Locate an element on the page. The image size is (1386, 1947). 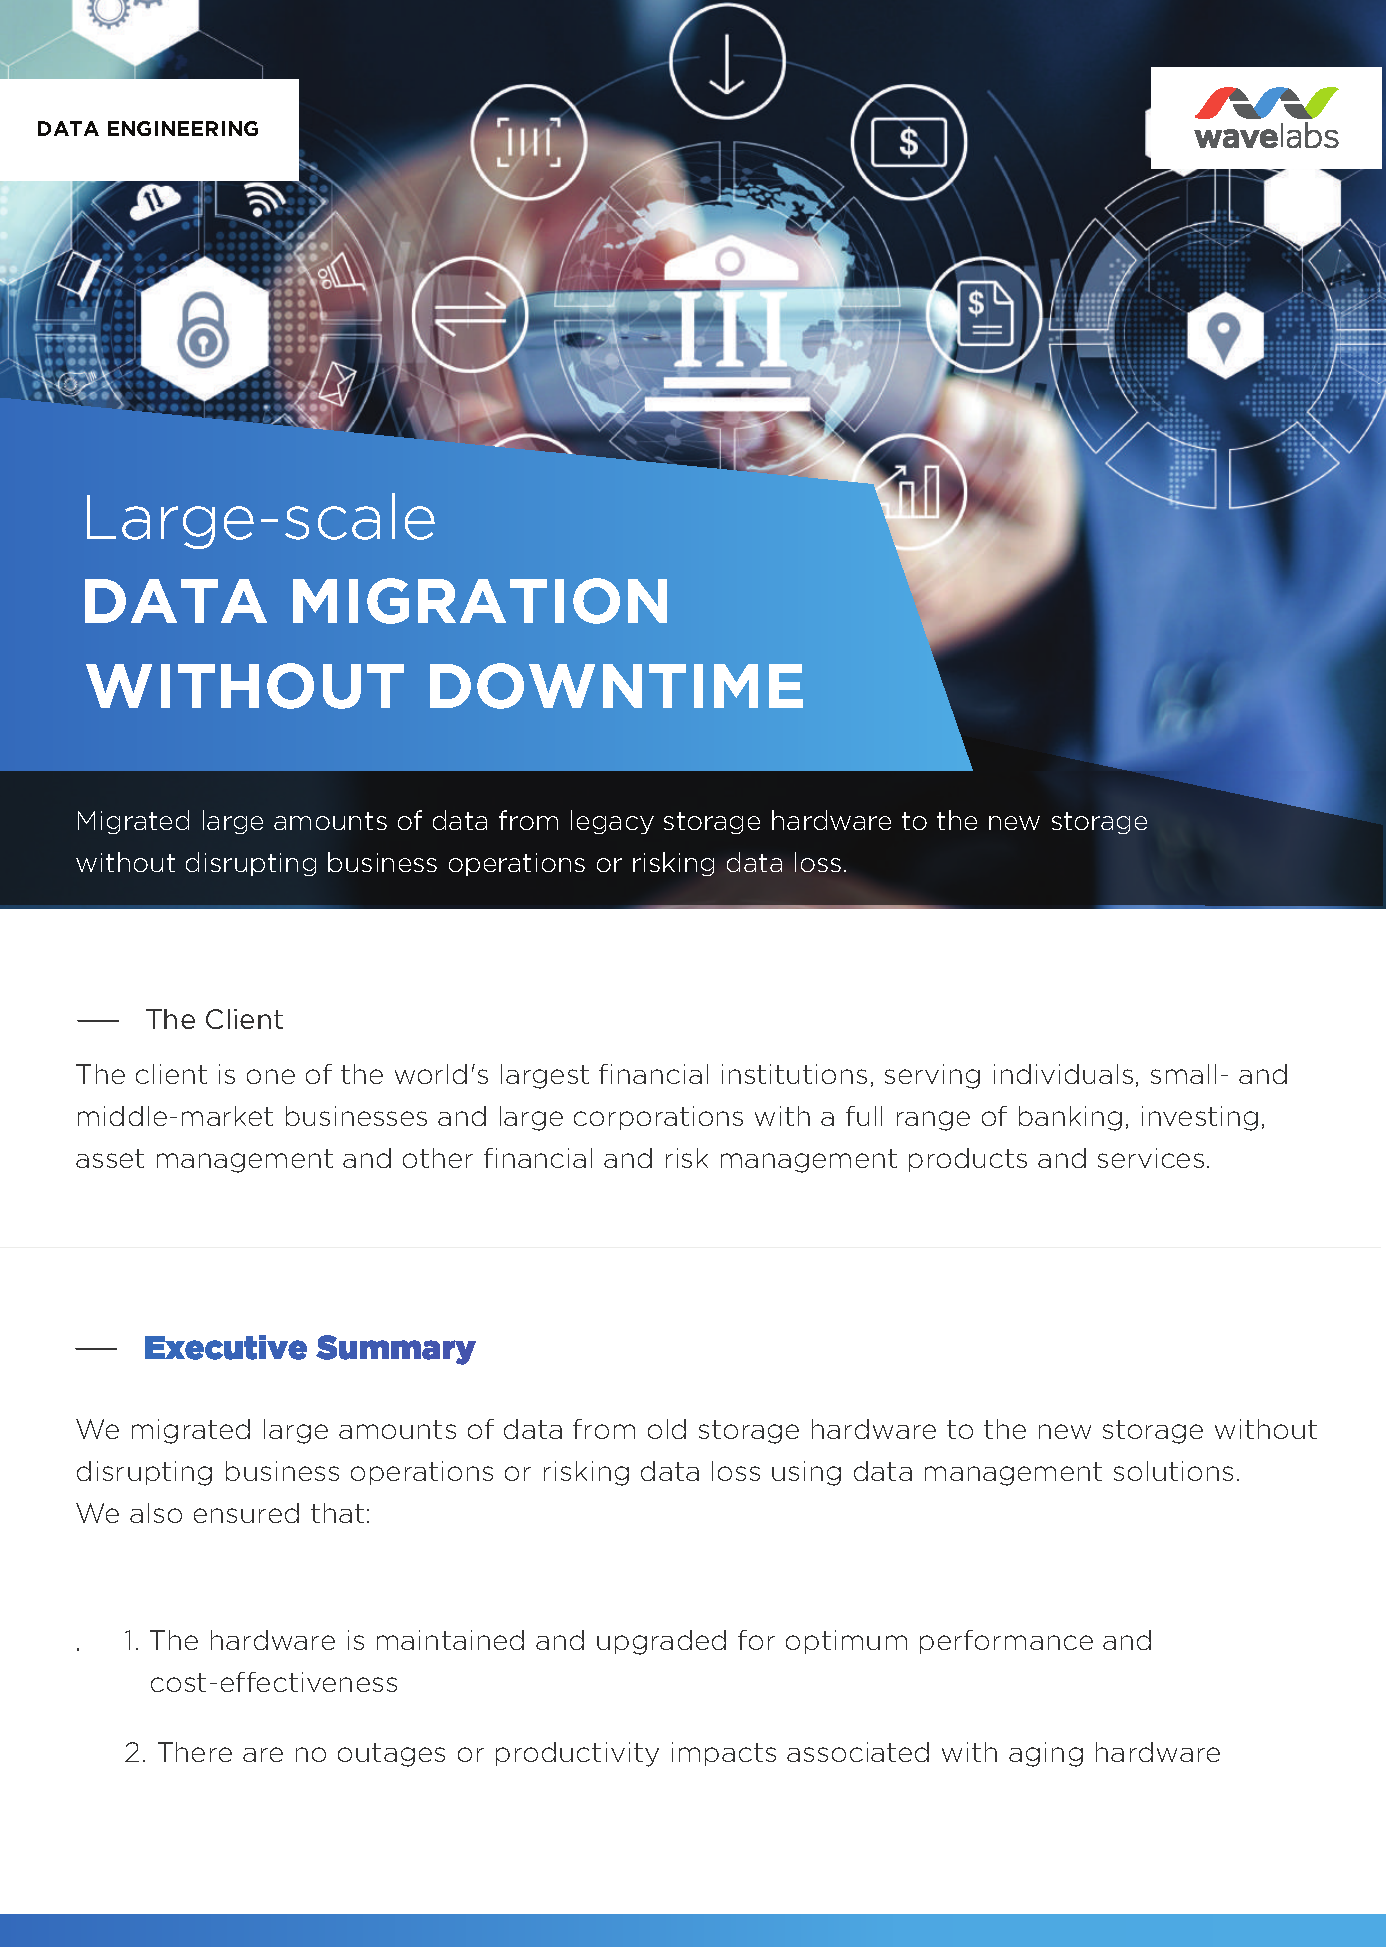
legacy is located at coordinates (612, 822).
